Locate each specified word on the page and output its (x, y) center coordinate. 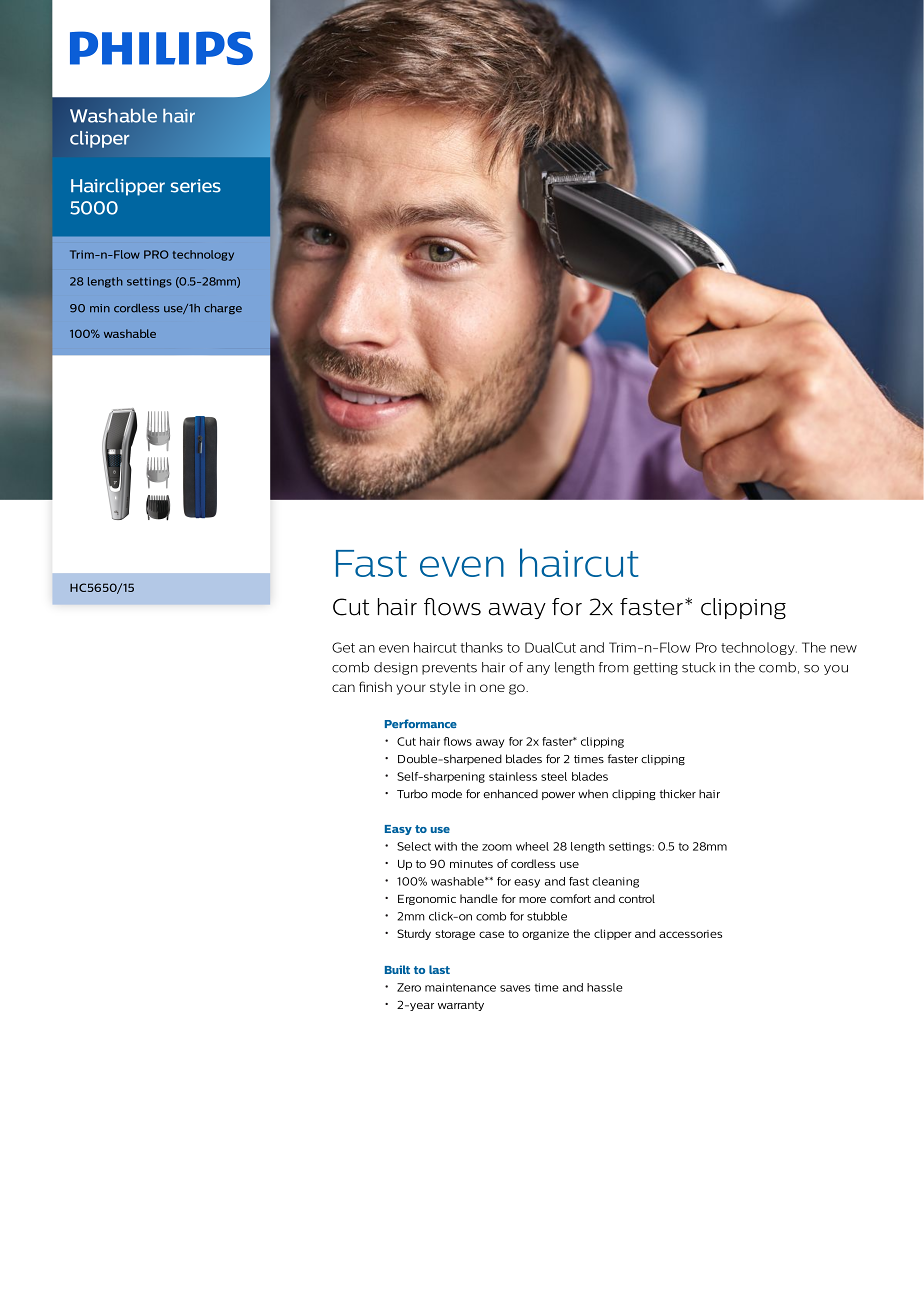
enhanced (511, 793)
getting (655, 669)
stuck (699, 667)
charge (223, 309)
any (538, 670)
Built (397, 969)
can (343, 688)
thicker (678, 794)
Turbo (412, 794)
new (843, 649)
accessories (690, 934)
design (396, 668)
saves (515, 988)
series (196, 186)
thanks (481, 647)
